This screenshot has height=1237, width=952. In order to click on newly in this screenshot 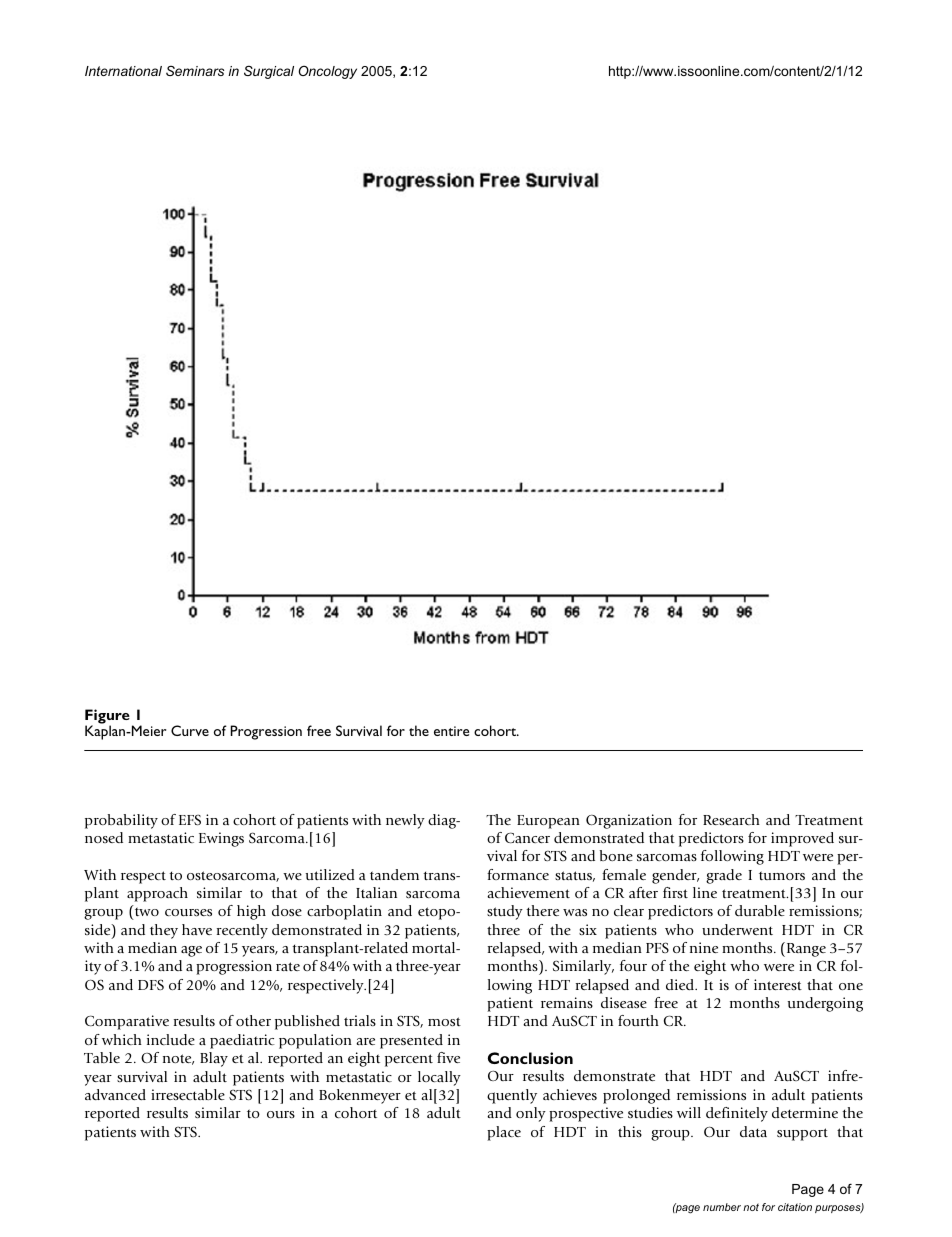, I will do `click(405, 821)`.
